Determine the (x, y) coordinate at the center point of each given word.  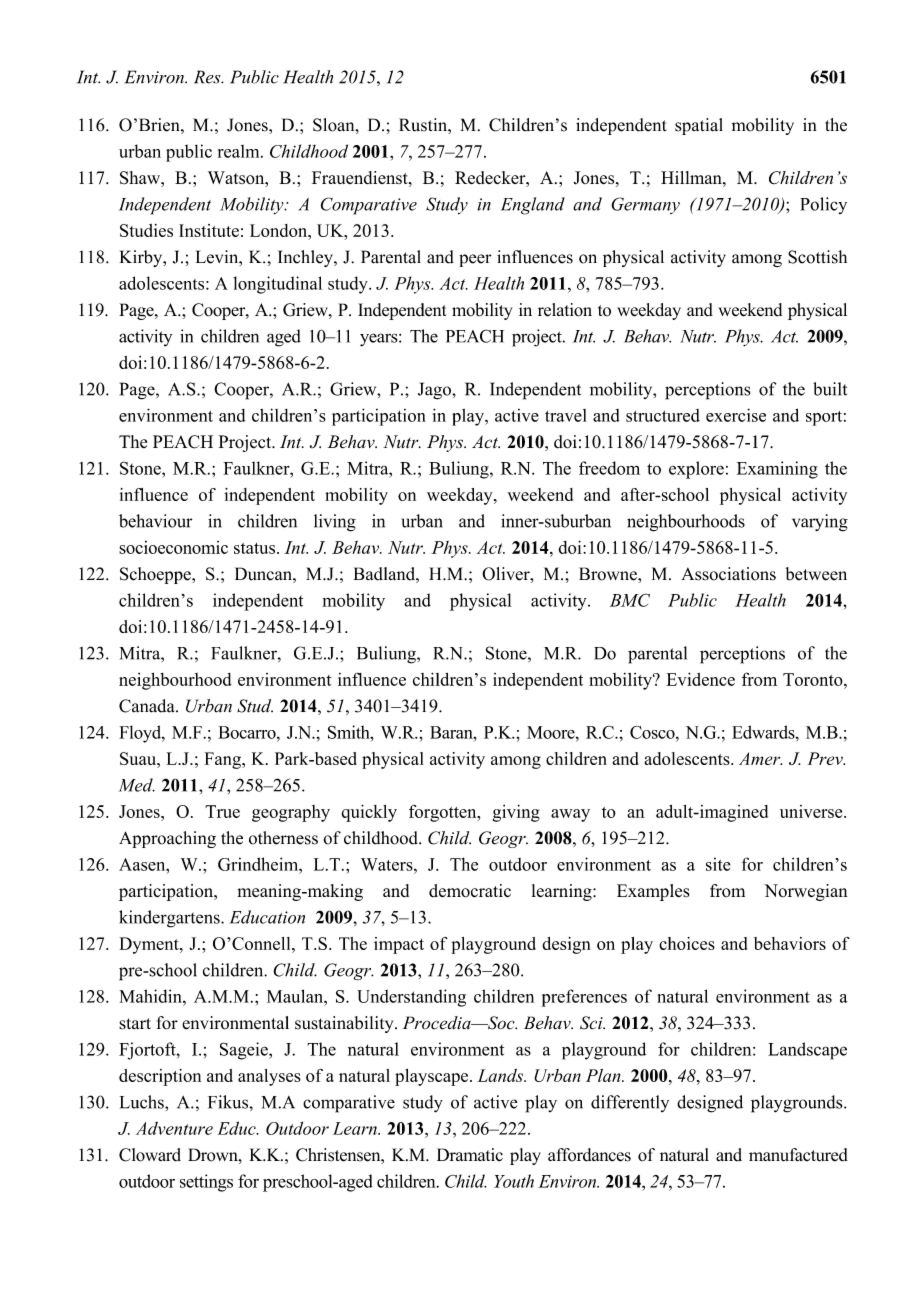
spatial (699, 126)
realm (240, 151)
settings (206, 1183)
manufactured (798, 1155)
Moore (552, 732)
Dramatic (470, 1155)
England (533, 206)
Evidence (700, 679)
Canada (148, 706)
